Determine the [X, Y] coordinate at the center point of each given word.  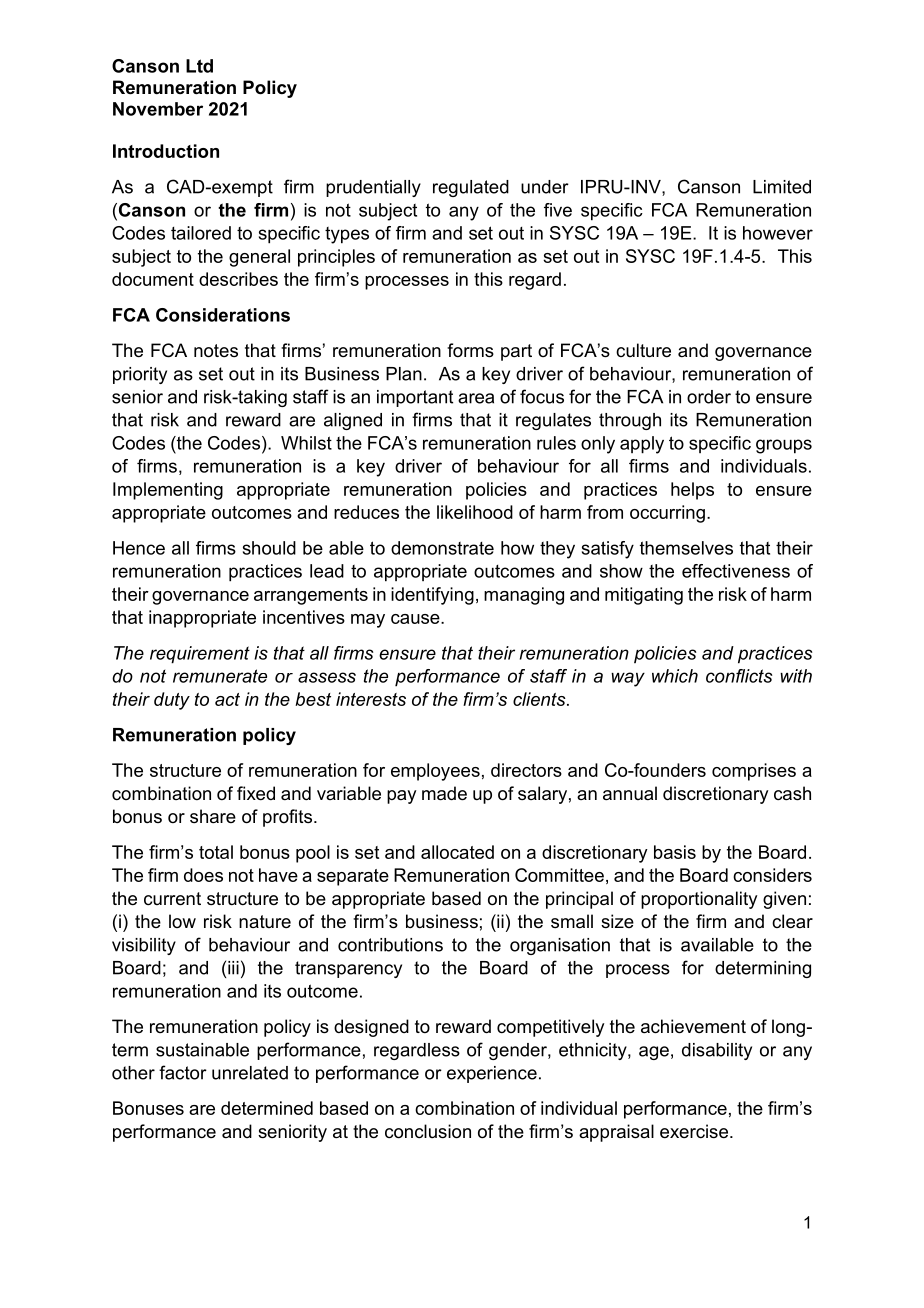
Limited [782, 187]
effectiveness [736, 571]
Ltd [199, 66]
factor [183, 1072]
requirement [200, 655]
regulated [471, 188]
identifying [432, 596]
